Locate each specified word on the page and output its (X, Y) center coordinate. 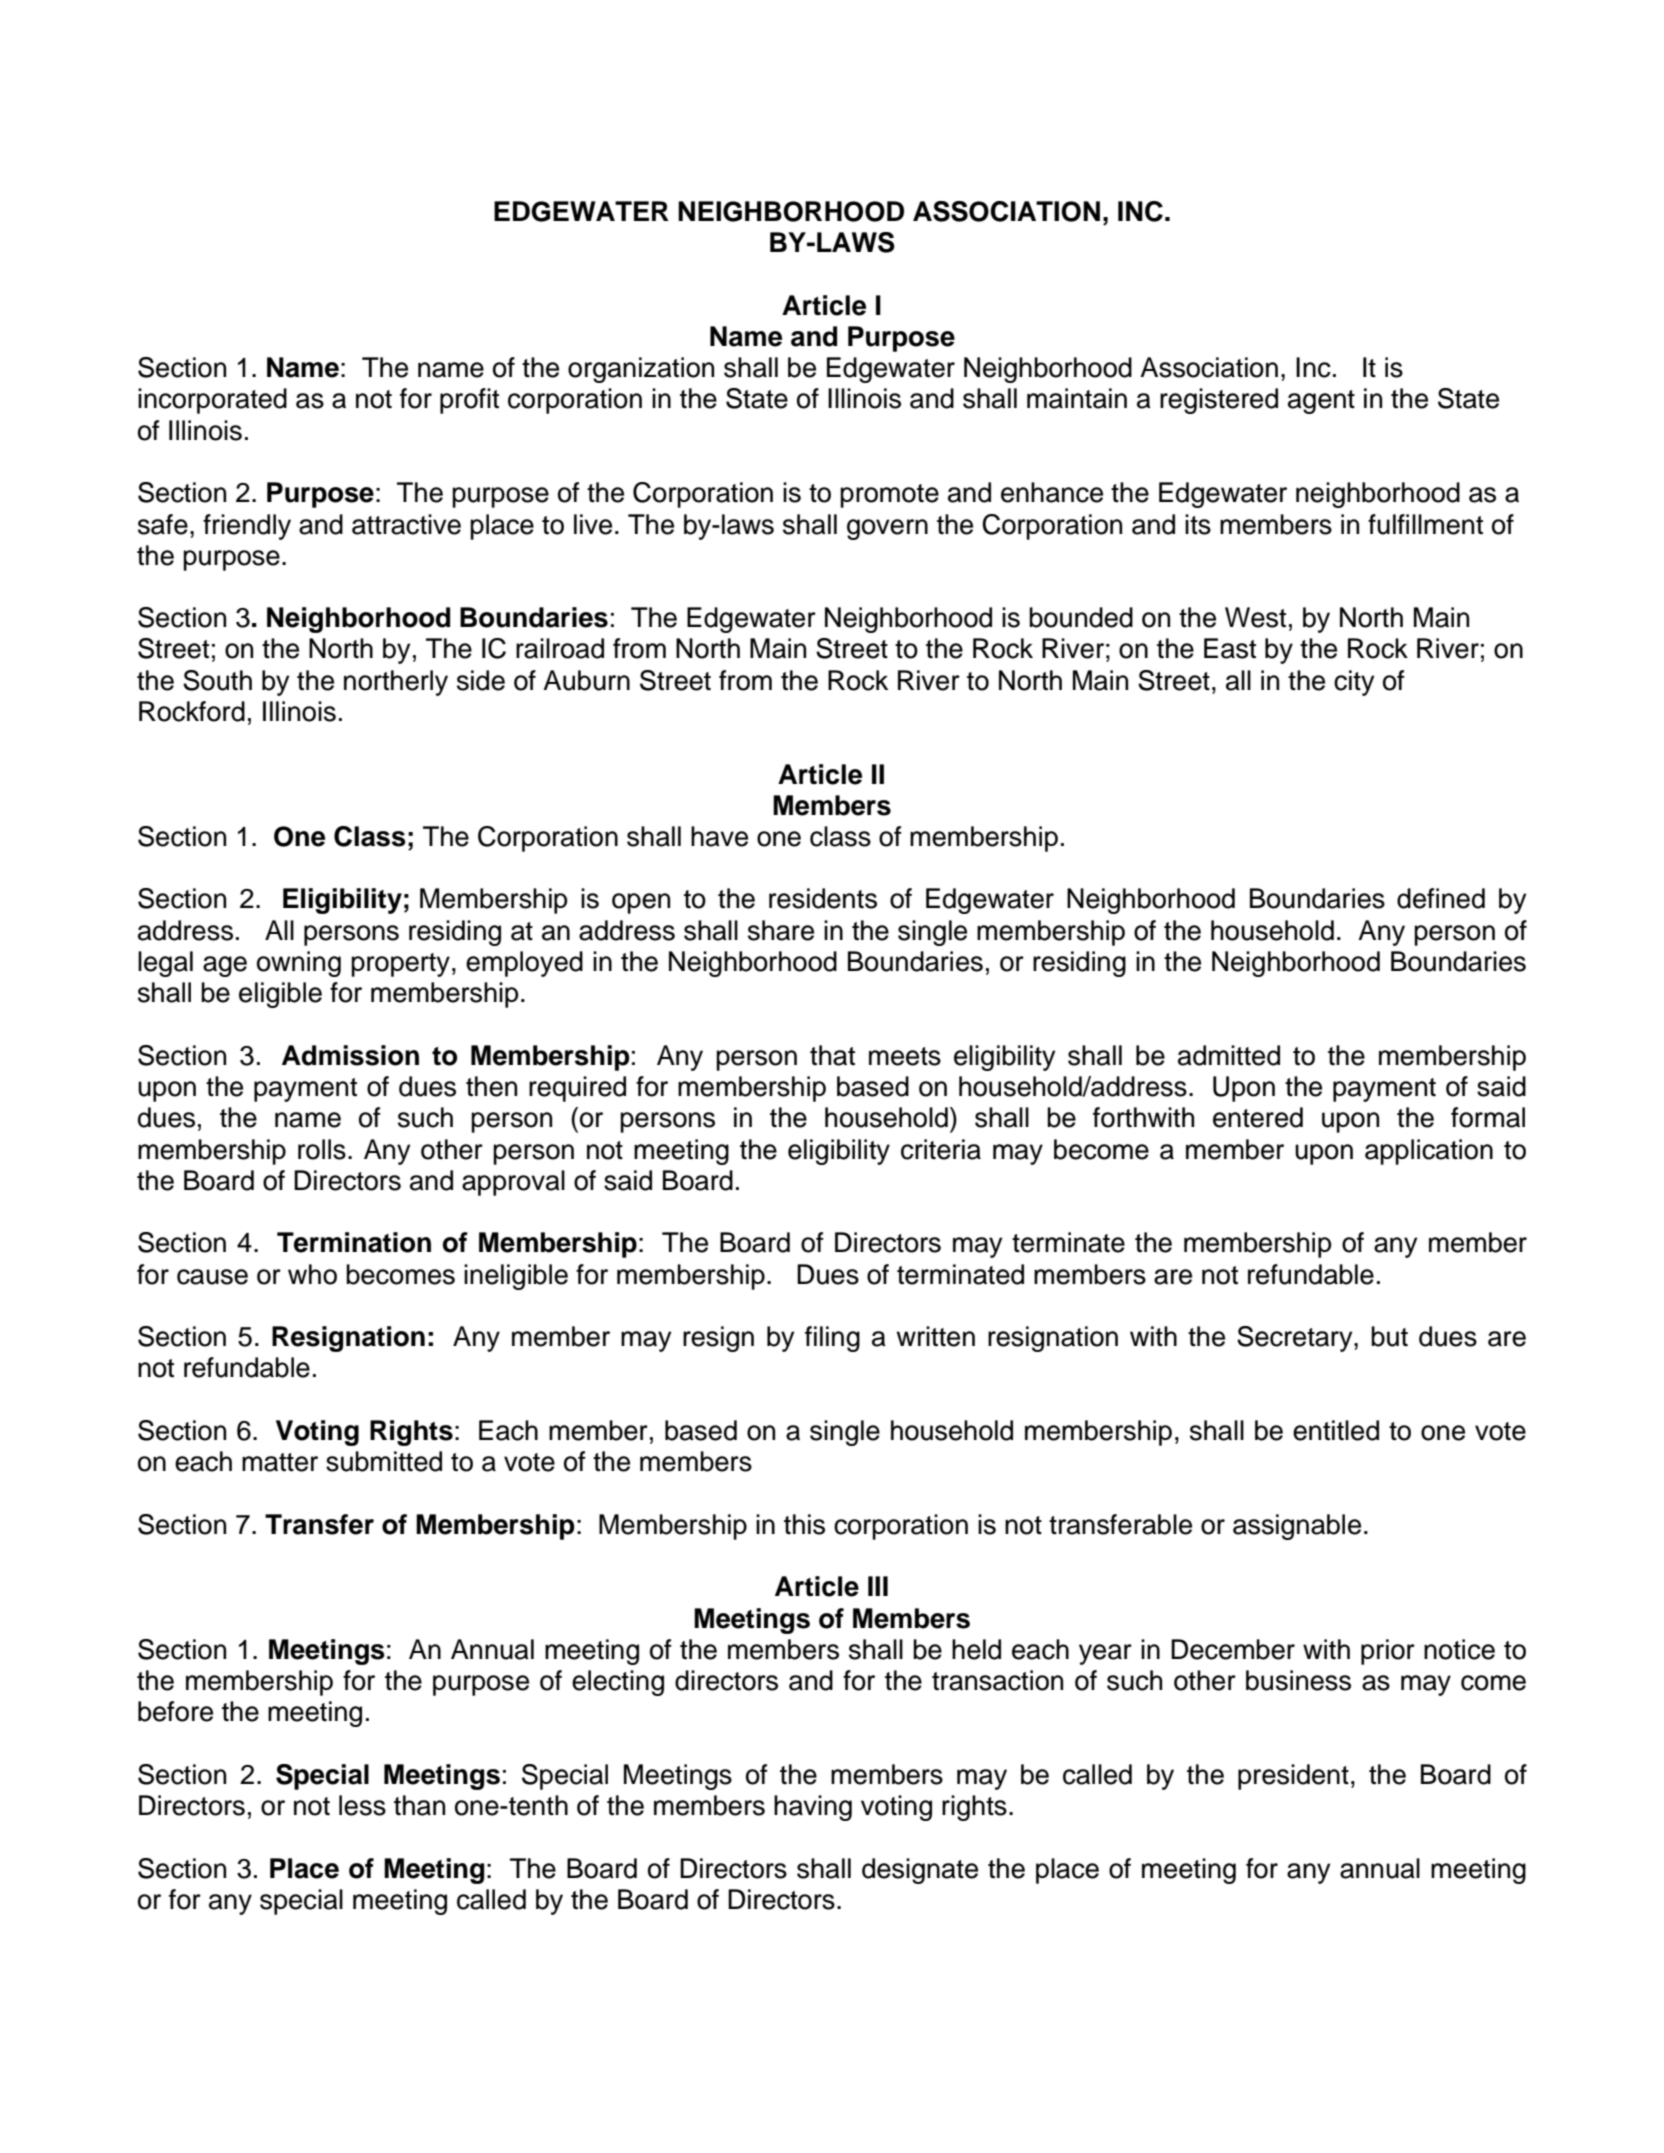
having (813, 1808)
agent (1321, 402)
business (1298, 1680)
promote (889, 496)
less (362, 1805)
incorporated (212, 401)
